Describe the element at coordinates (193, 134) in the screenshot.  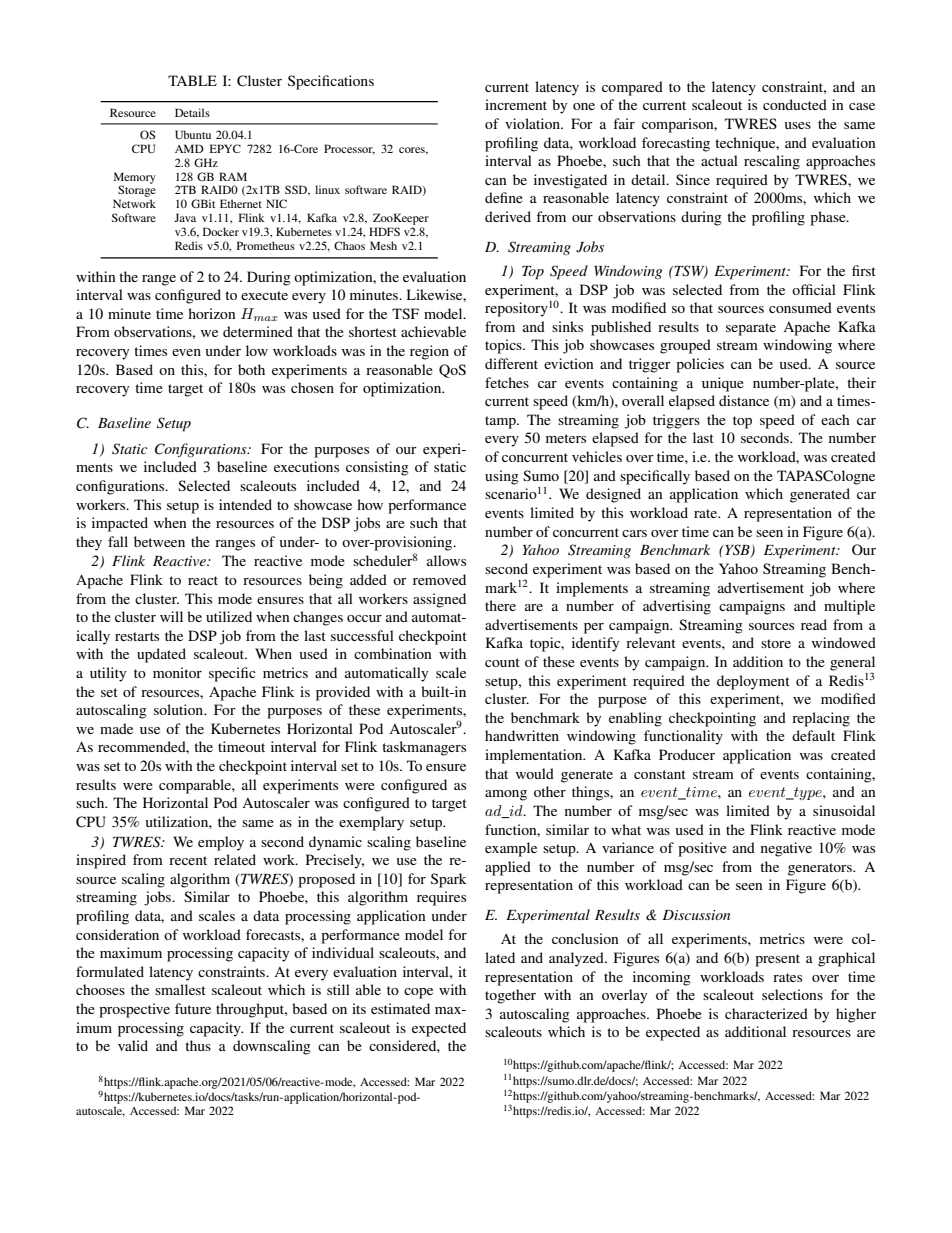
I see `Ubuntu` at that location.
